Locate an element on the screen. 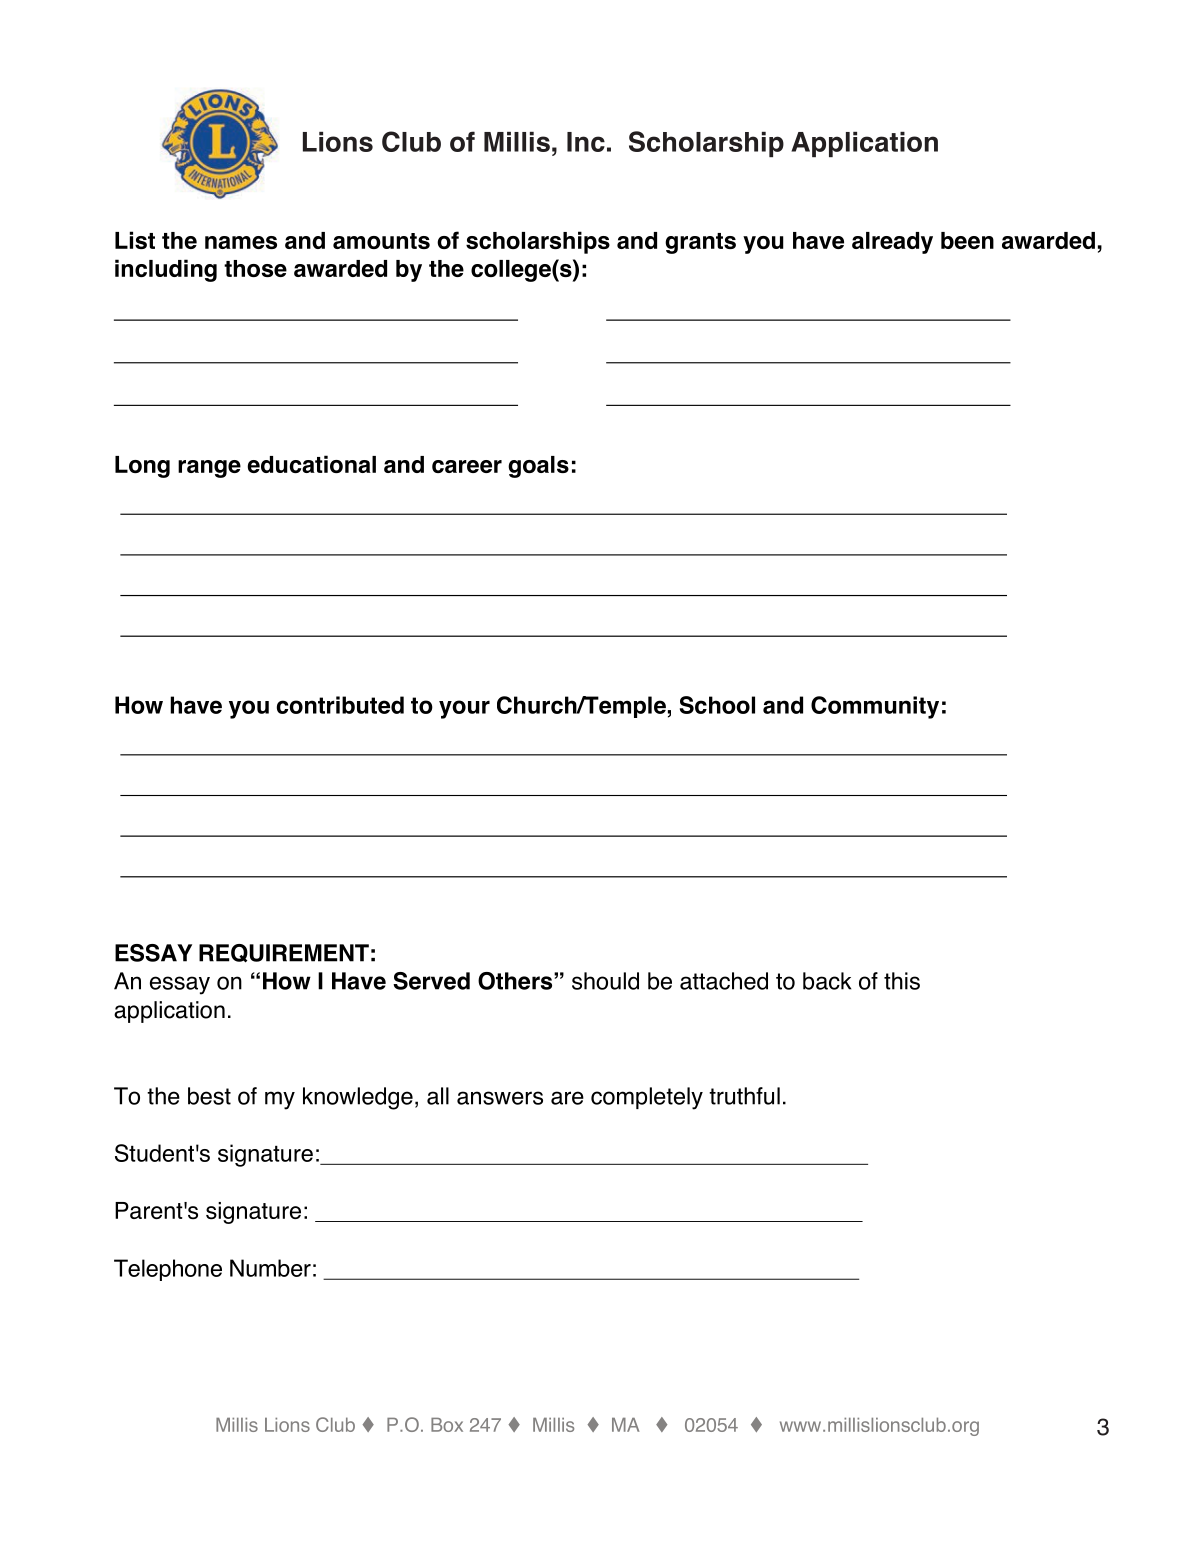 The height and width of the screenshot is (1548, 1196). Box is located at coordinates (447, 1425).
